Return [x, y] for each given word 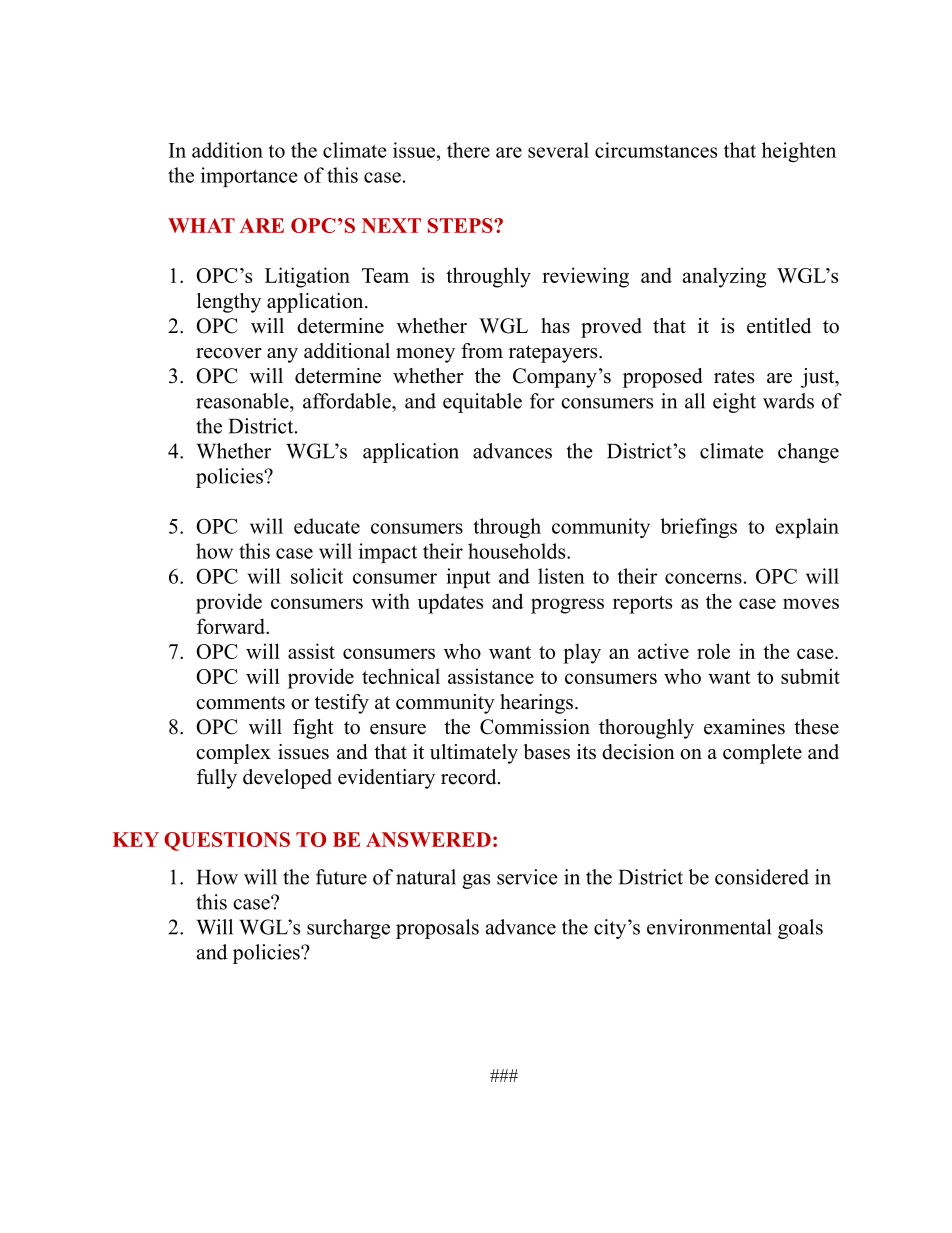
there [468, 150]
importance [249, 177]
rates [734, 377]
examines [744, 727]
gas [476, 881]
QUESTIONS [227, 841]
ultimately [474, 754]
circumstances [656, 150]
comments [240, 703]
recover [229, 353]
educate [327, 526]
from [482, 351]
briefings [698, 528]
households [518, 551]
